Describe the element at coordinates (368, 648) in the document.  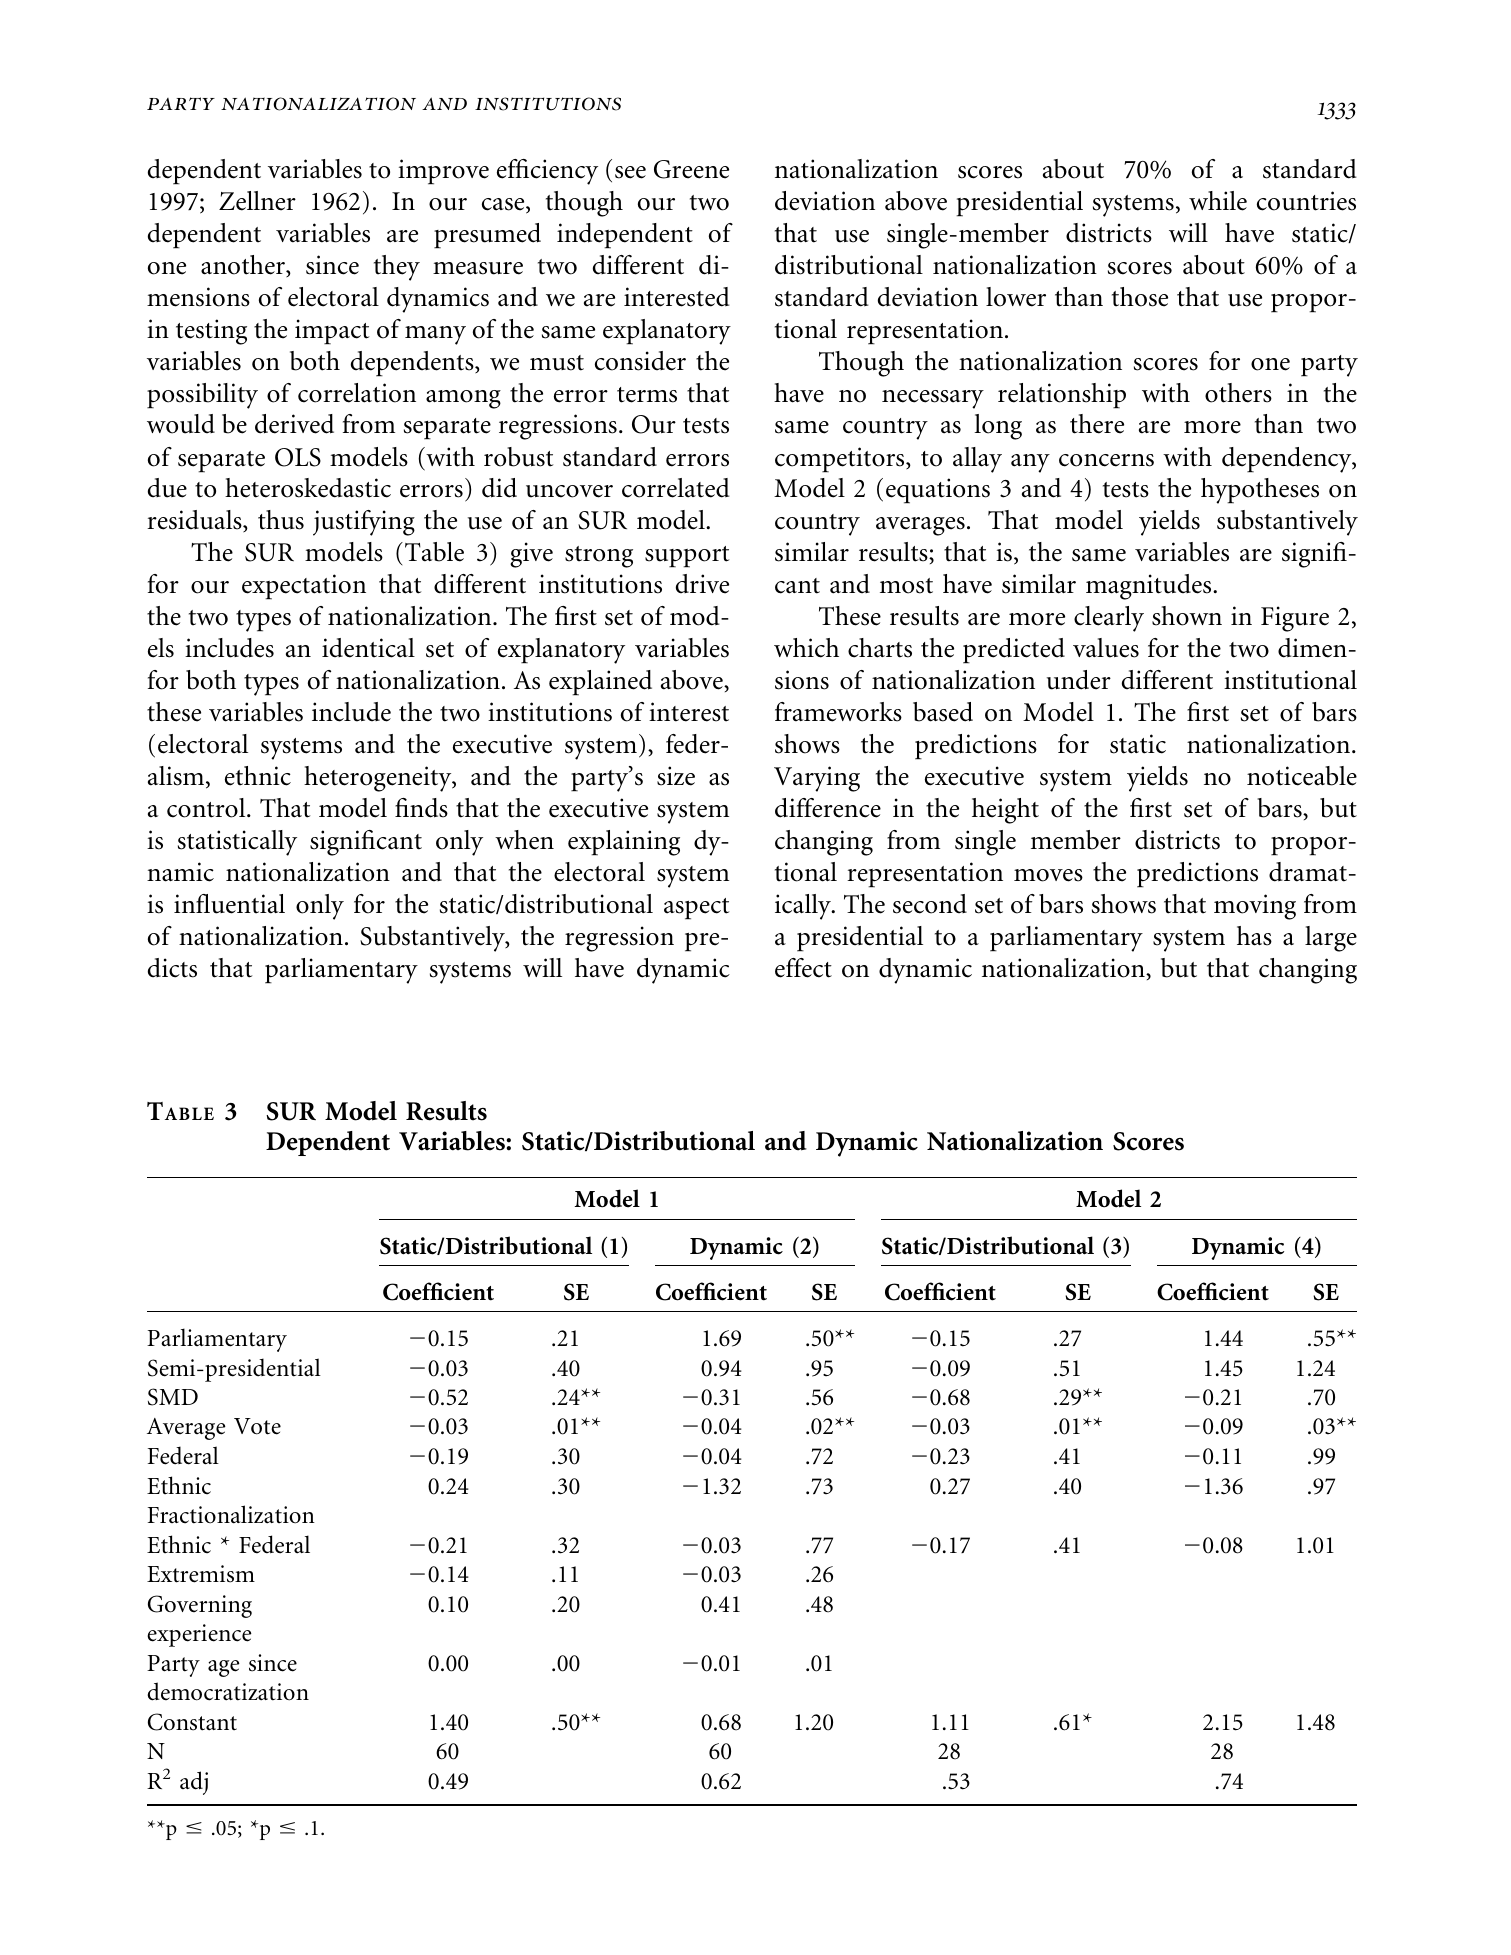
I see `identical` at that location.
